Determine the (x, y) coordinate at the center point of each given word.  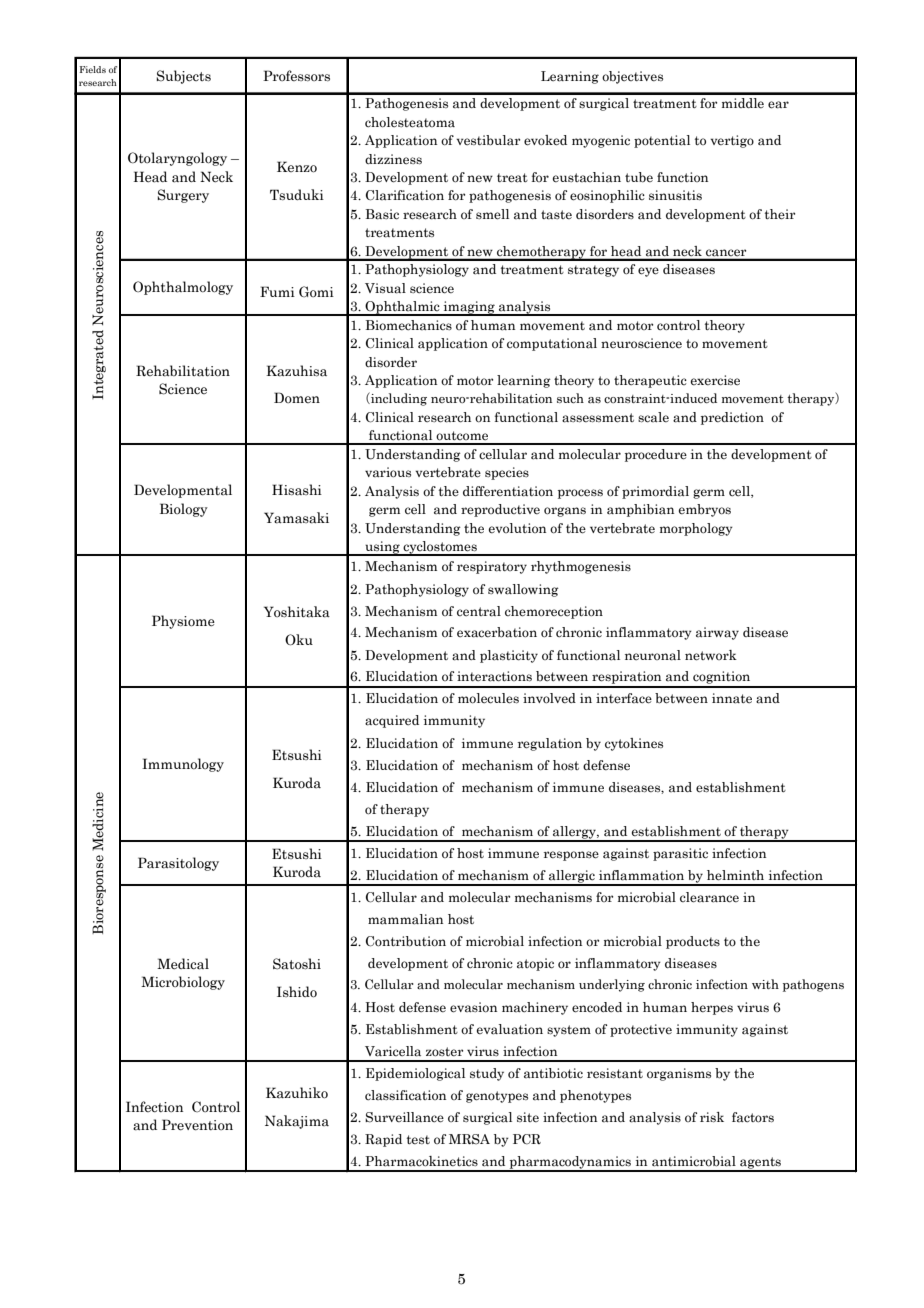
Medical (183, 964)
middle (743, 103)
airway (717, 633)
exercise (715, 380)
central (479, 611)
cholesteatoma (410, 122)
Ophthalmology (183, 288)
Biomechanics (409, 325)
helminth (735, 875)
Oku (299, 640)
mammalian (405, 919)
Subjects (183, 77)
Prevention (197, 1125)
